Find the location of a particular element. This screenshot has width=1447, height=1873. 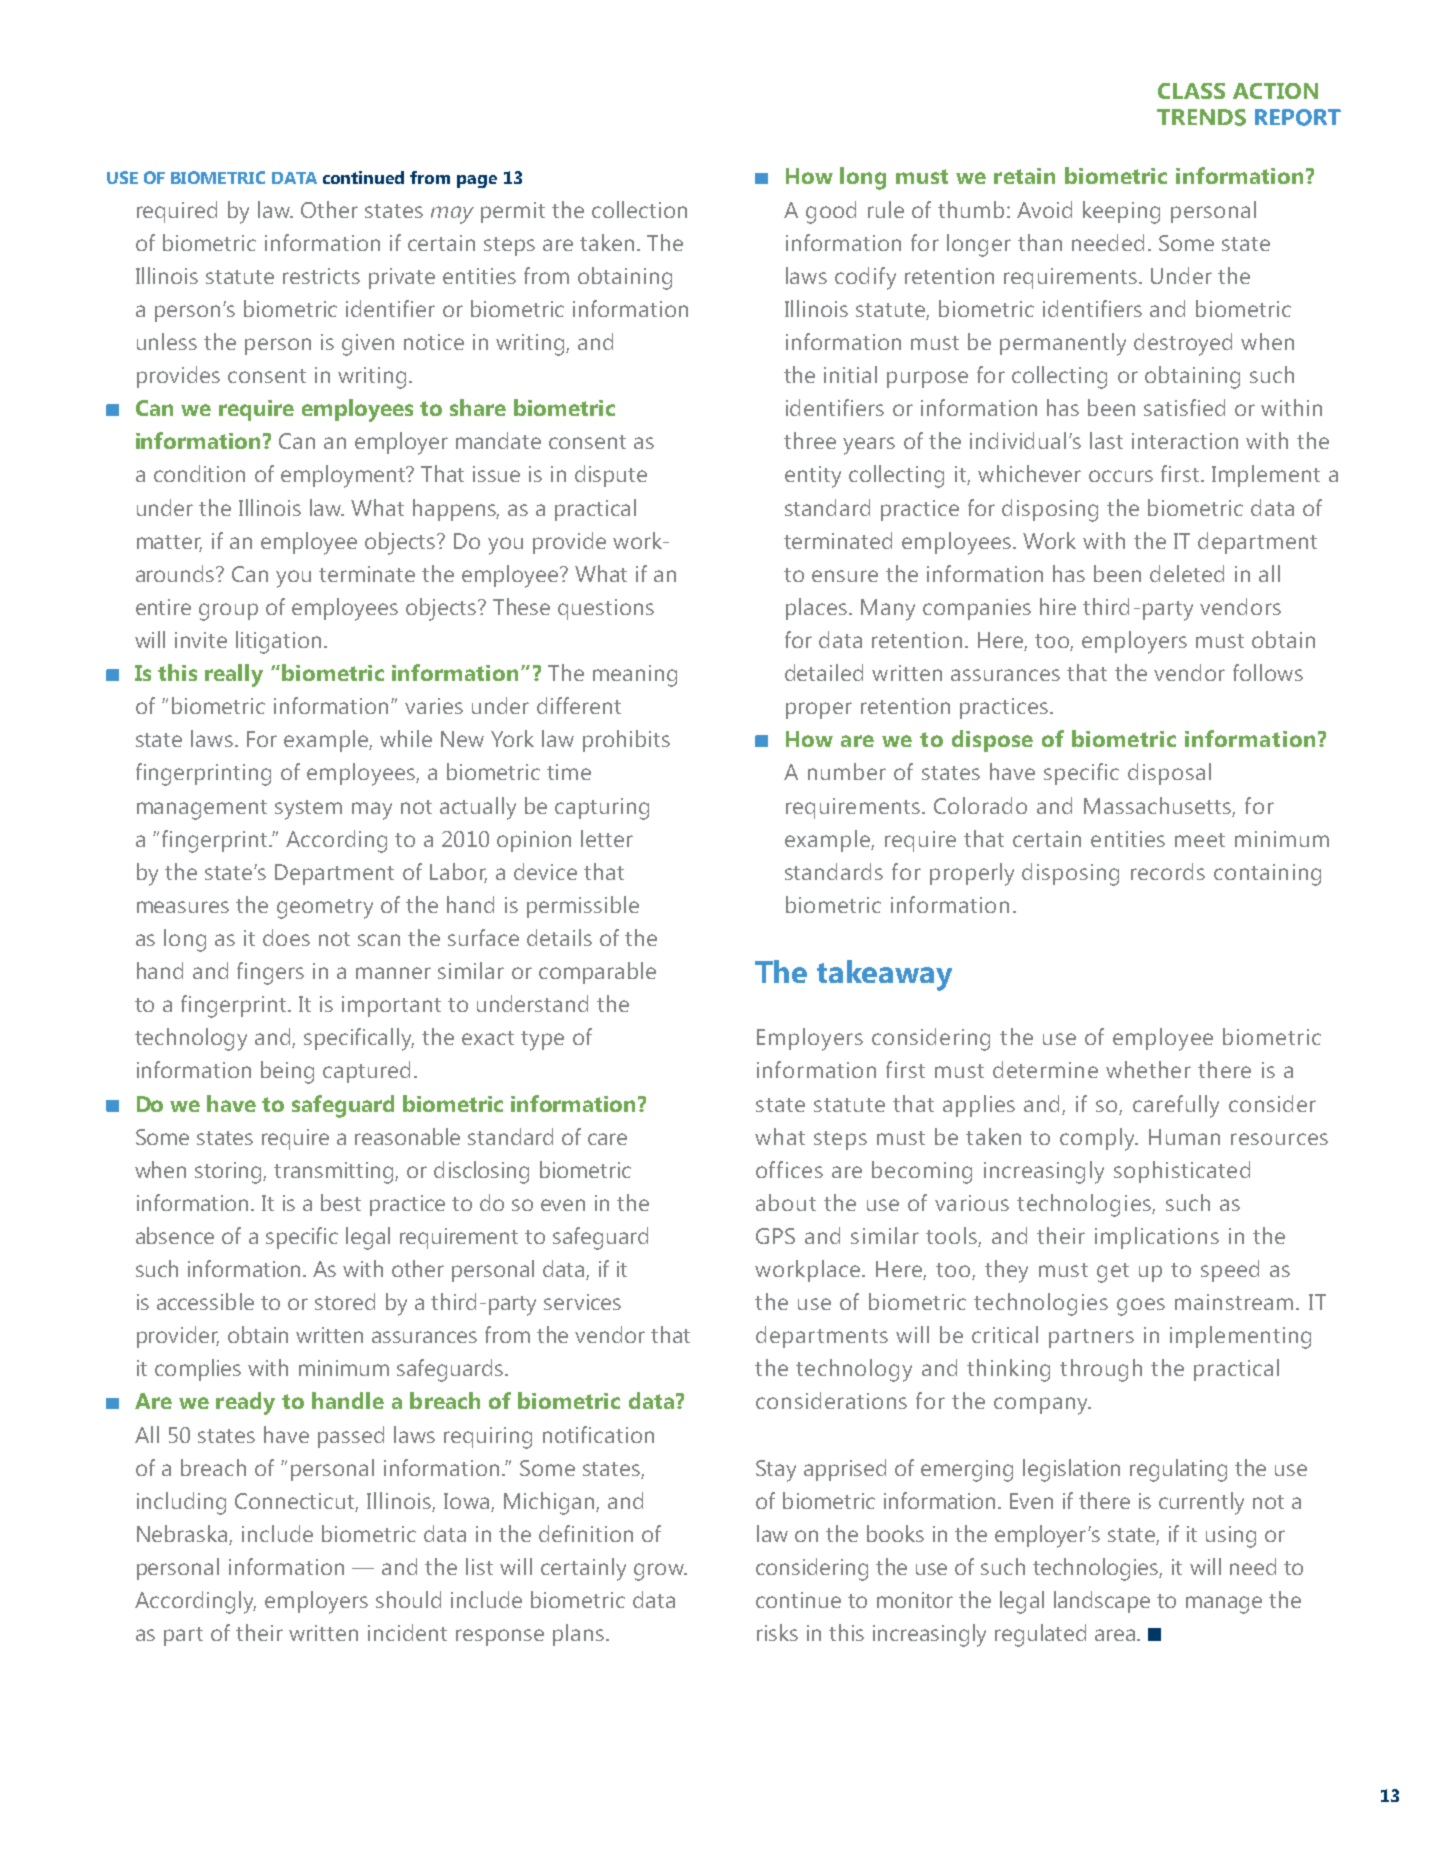

offices is located at coordinates (789, 1169).
